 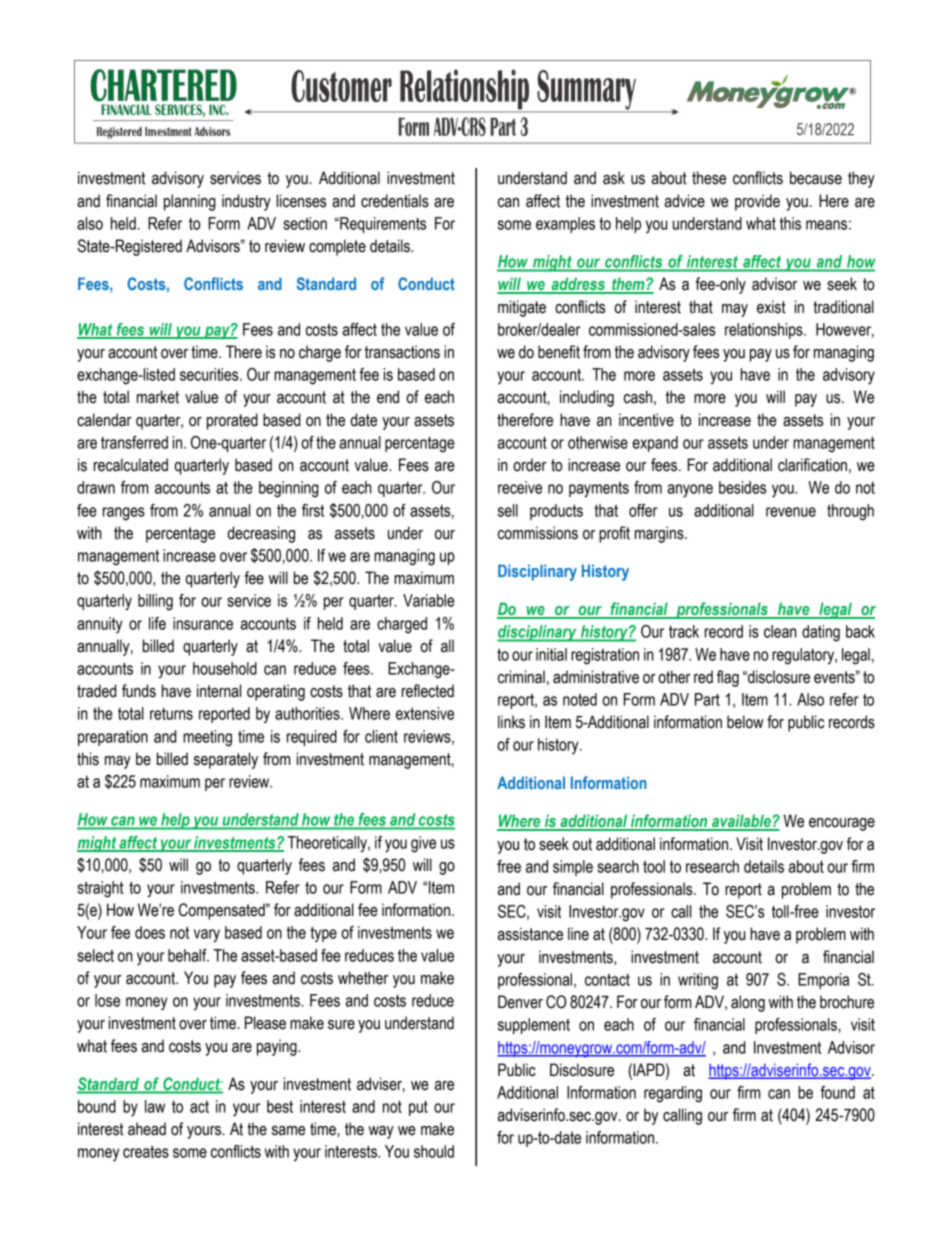 I want to click on household, so click(x=225, y=668).
